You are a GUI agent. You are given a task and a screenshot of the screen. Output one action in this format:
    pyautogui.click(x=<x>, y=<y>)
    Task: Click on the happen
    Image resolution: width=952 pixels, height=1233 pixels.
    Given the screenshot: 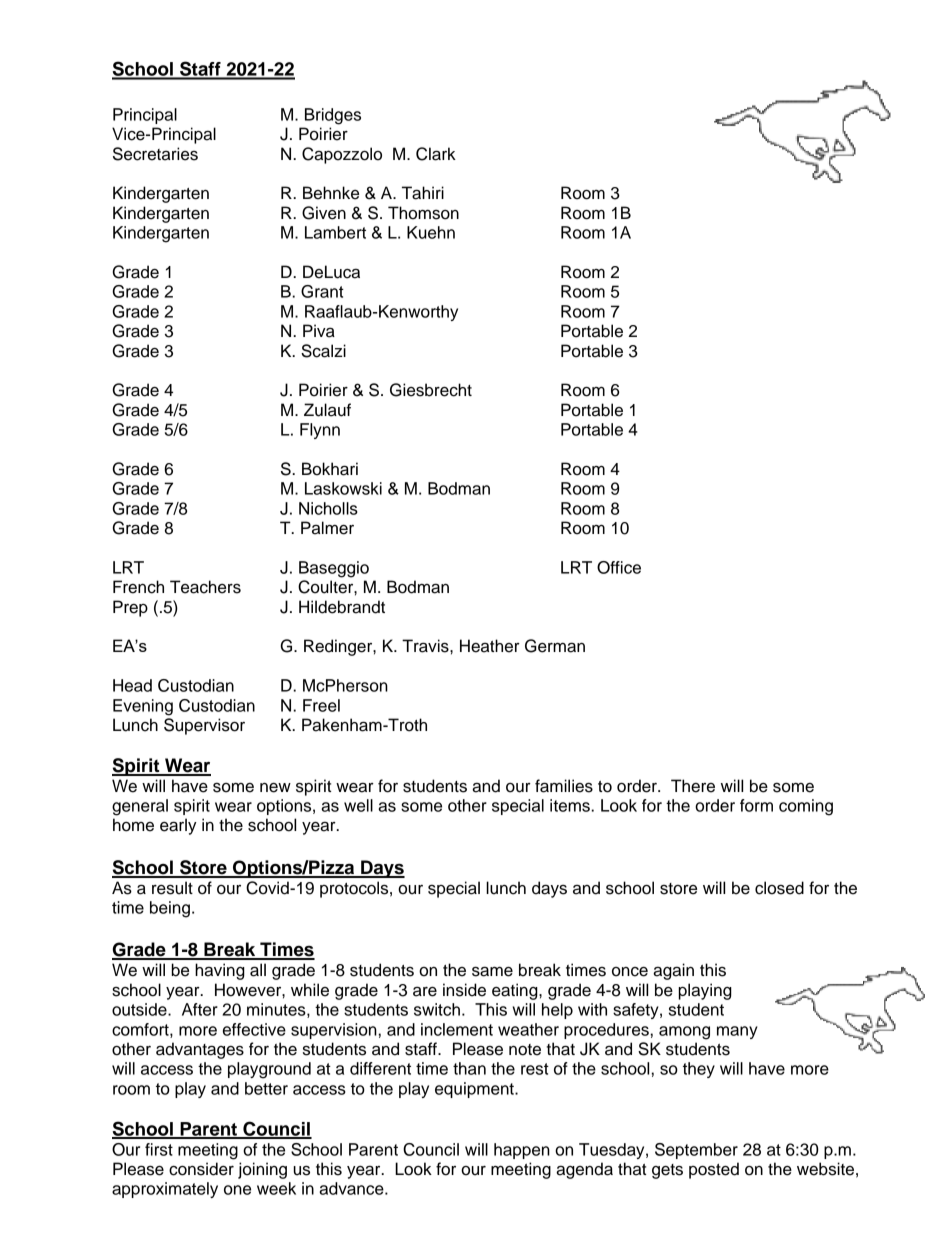 What is the action you would take?
    pyautogui.click(x=522, y=1151)
